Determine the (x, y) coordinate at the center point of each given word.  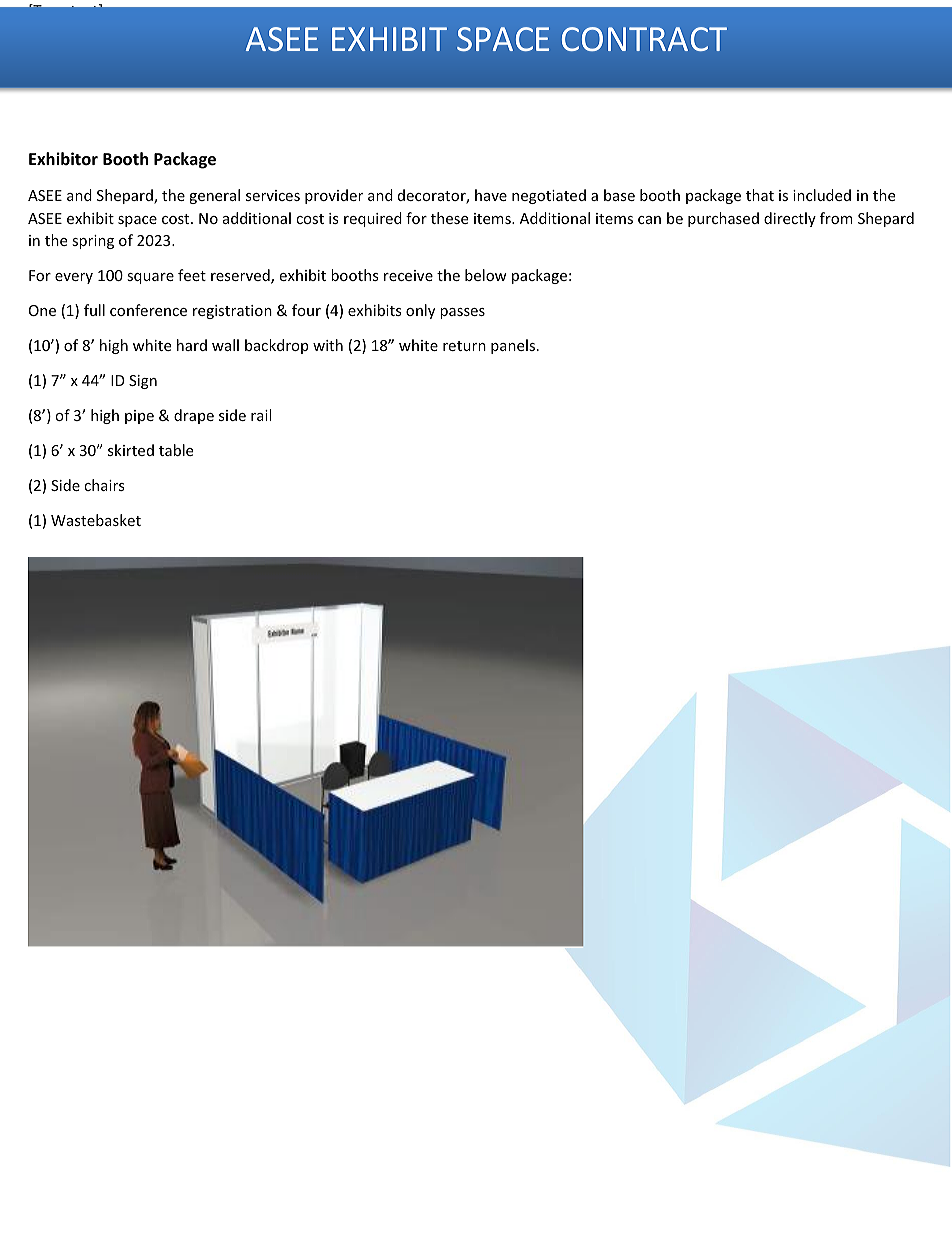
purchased (723, 219)
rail (261, 415)
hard (192, 345)
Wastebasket (96, 520)
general (214, 196)
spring (93, 242)
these (449, 218)
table (176, 450)
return (464, 346)
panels (514, 346)
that (760, 195)
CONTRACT (644, 39)
